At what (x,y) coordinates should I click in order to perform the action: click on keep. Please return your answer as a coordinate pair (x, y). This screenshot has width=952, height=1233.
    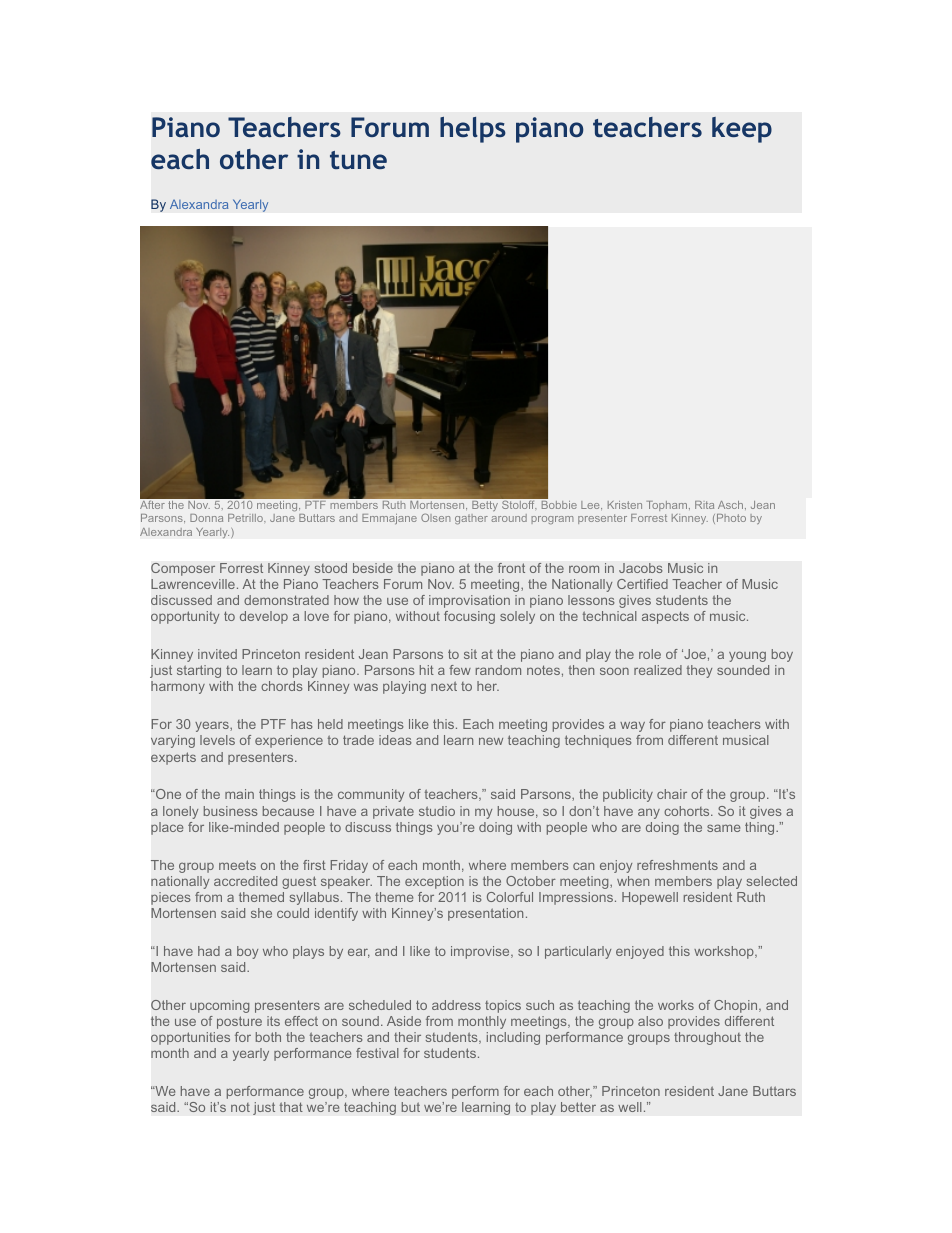
    Looking at the image, I should click on (742, 130).
